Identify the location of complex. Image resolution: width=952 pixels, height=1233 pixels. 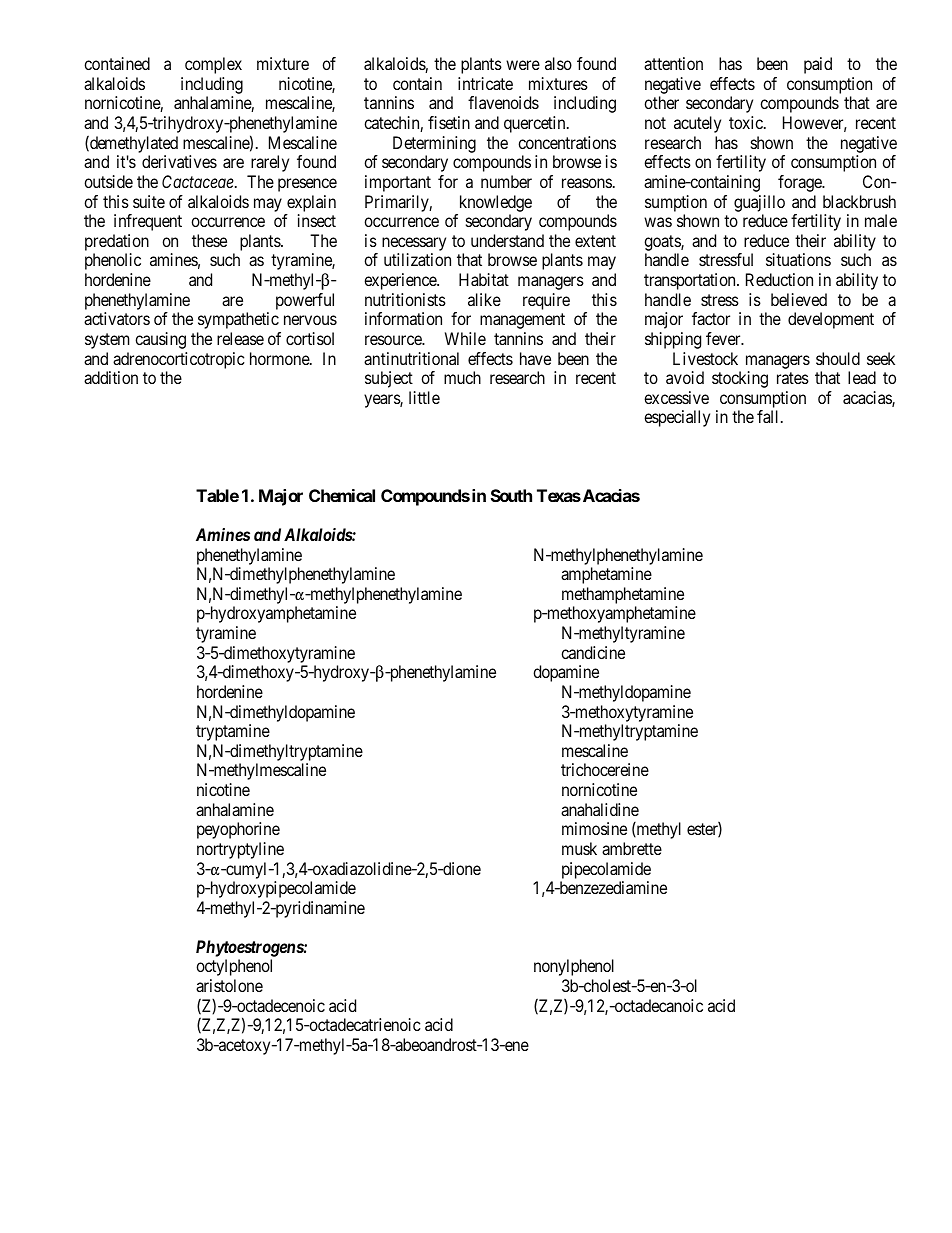
(213, 65).
